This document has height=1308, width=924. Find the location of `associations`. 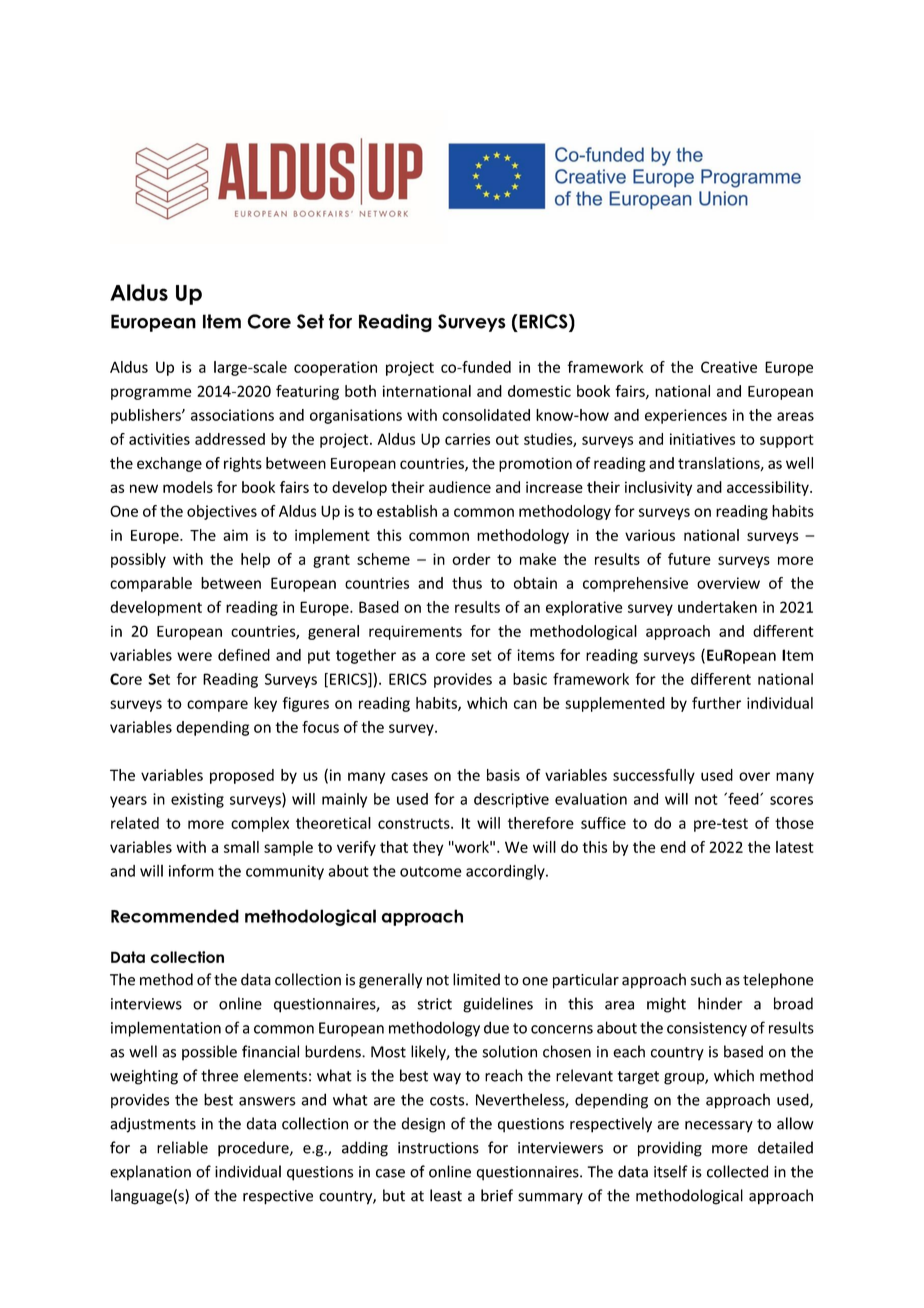

associations is located at coordinates (232, 415).
